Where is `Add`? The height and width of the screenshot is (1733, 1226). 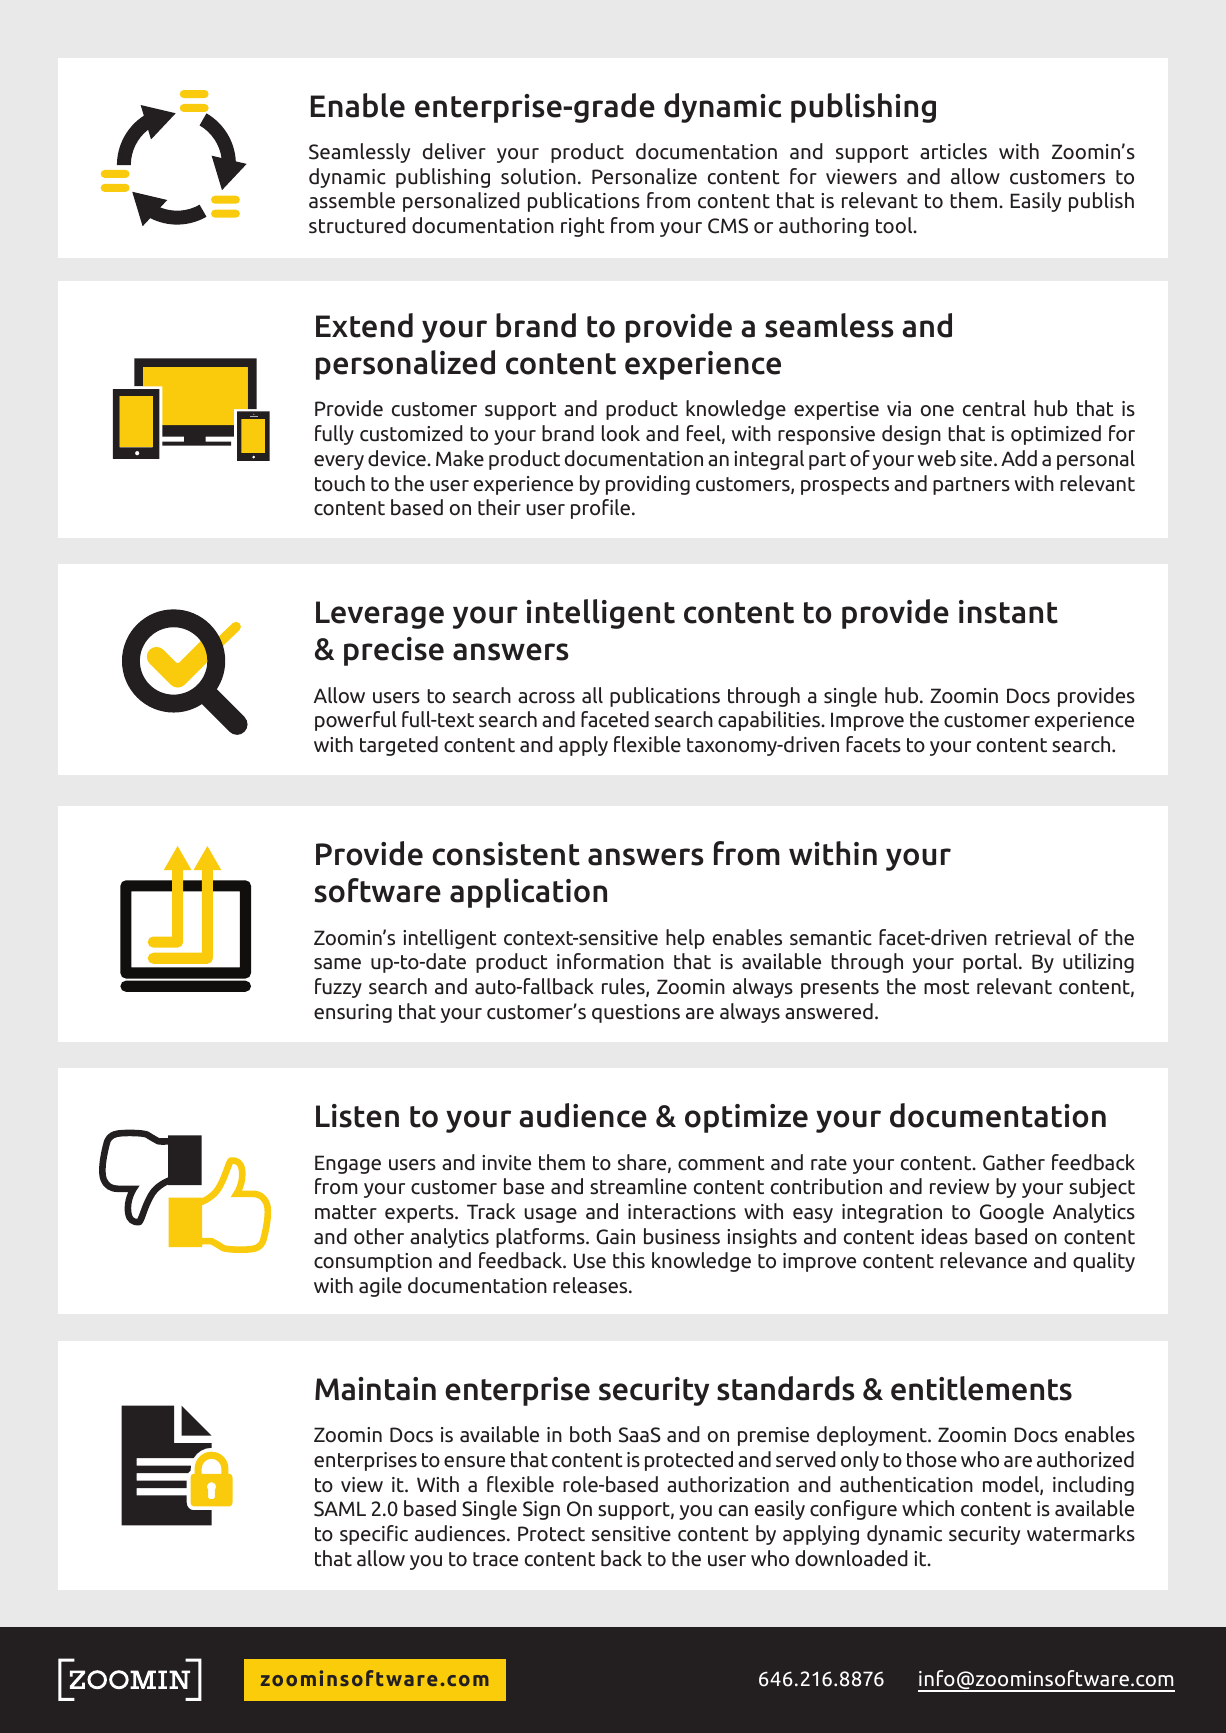 Add is located at coordinates (1019, 458).
